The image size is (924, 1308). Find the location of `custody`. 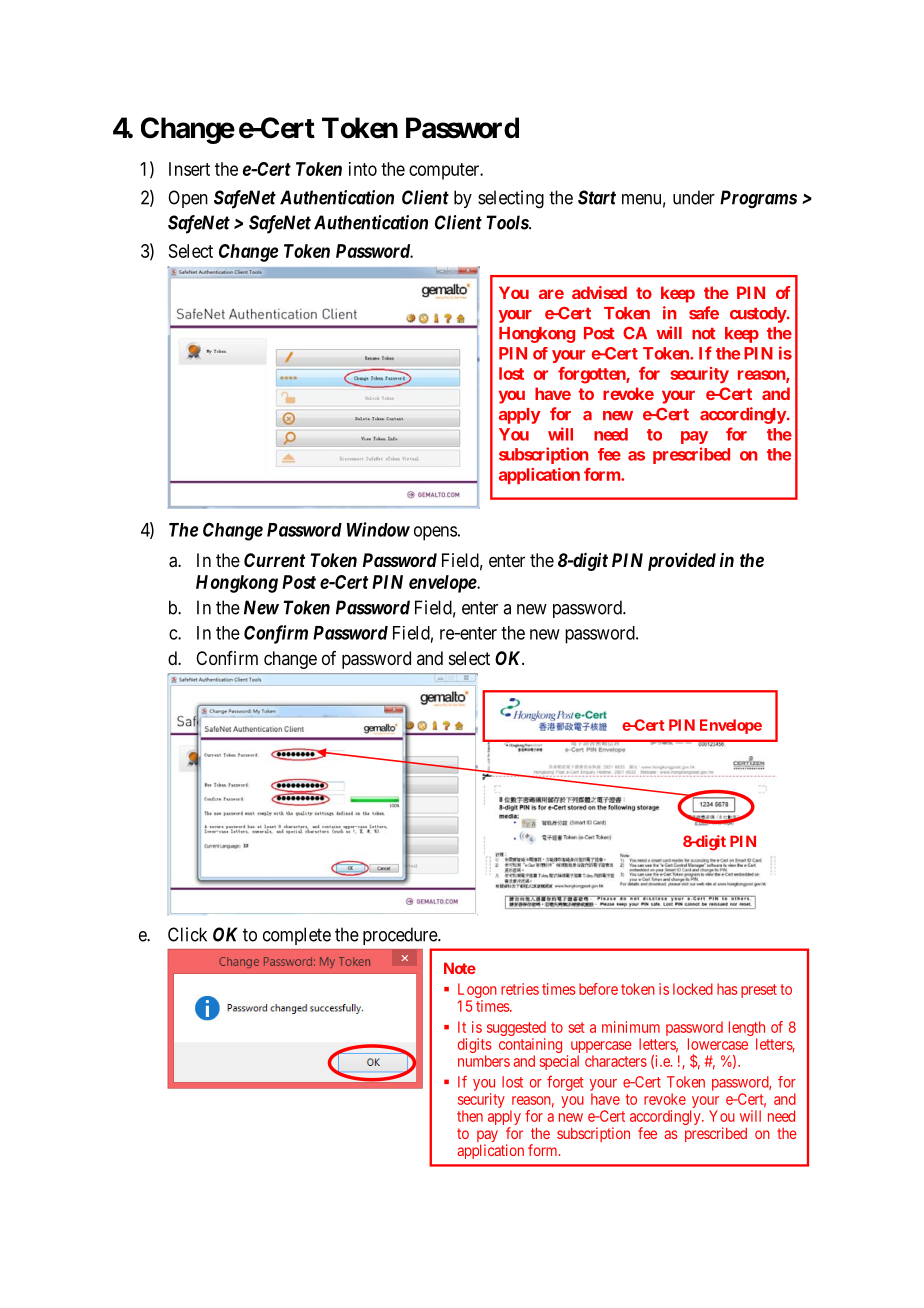

custody is located at coordinates (758, 315).
